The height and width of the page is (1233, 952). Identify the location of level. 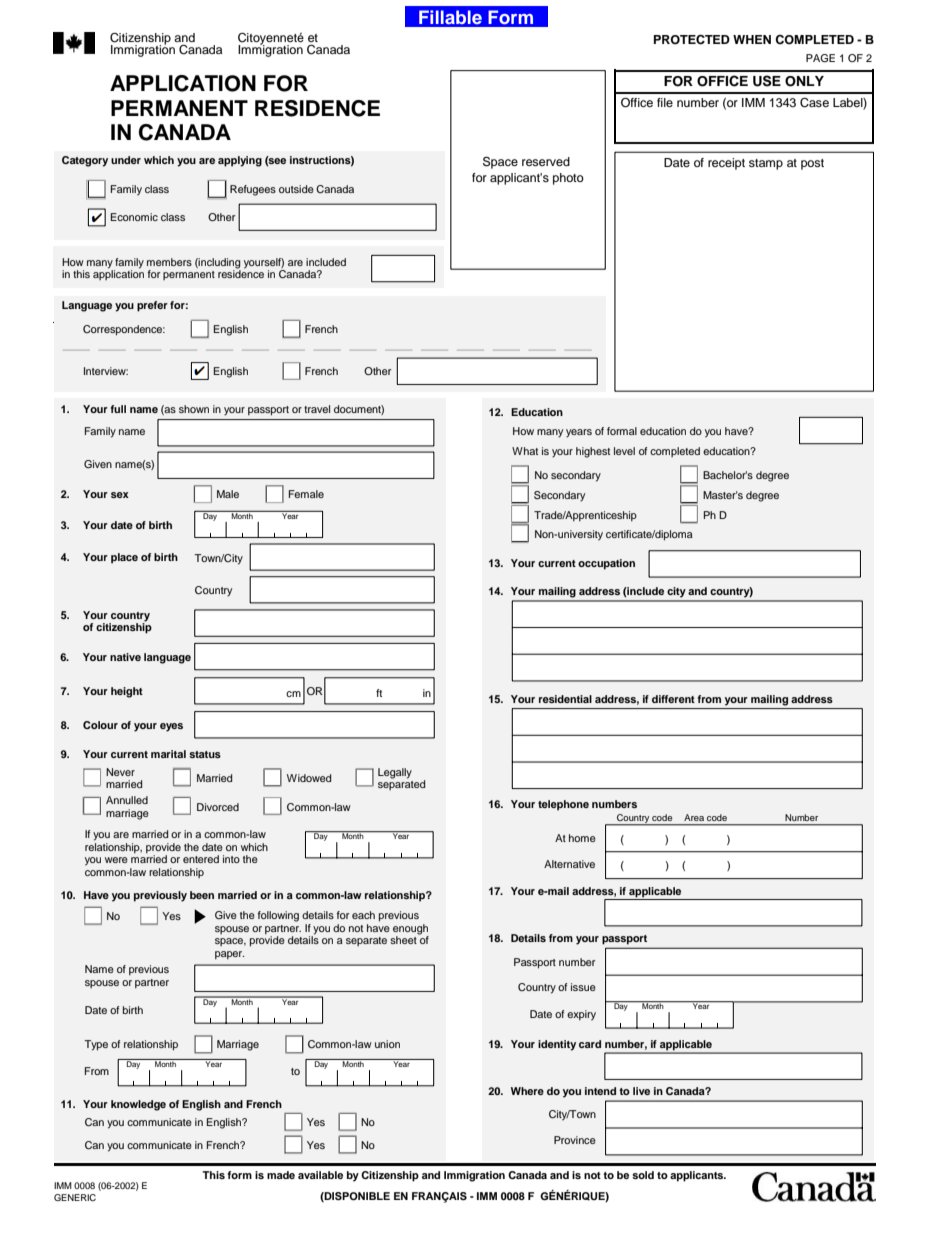
(624, 451).
